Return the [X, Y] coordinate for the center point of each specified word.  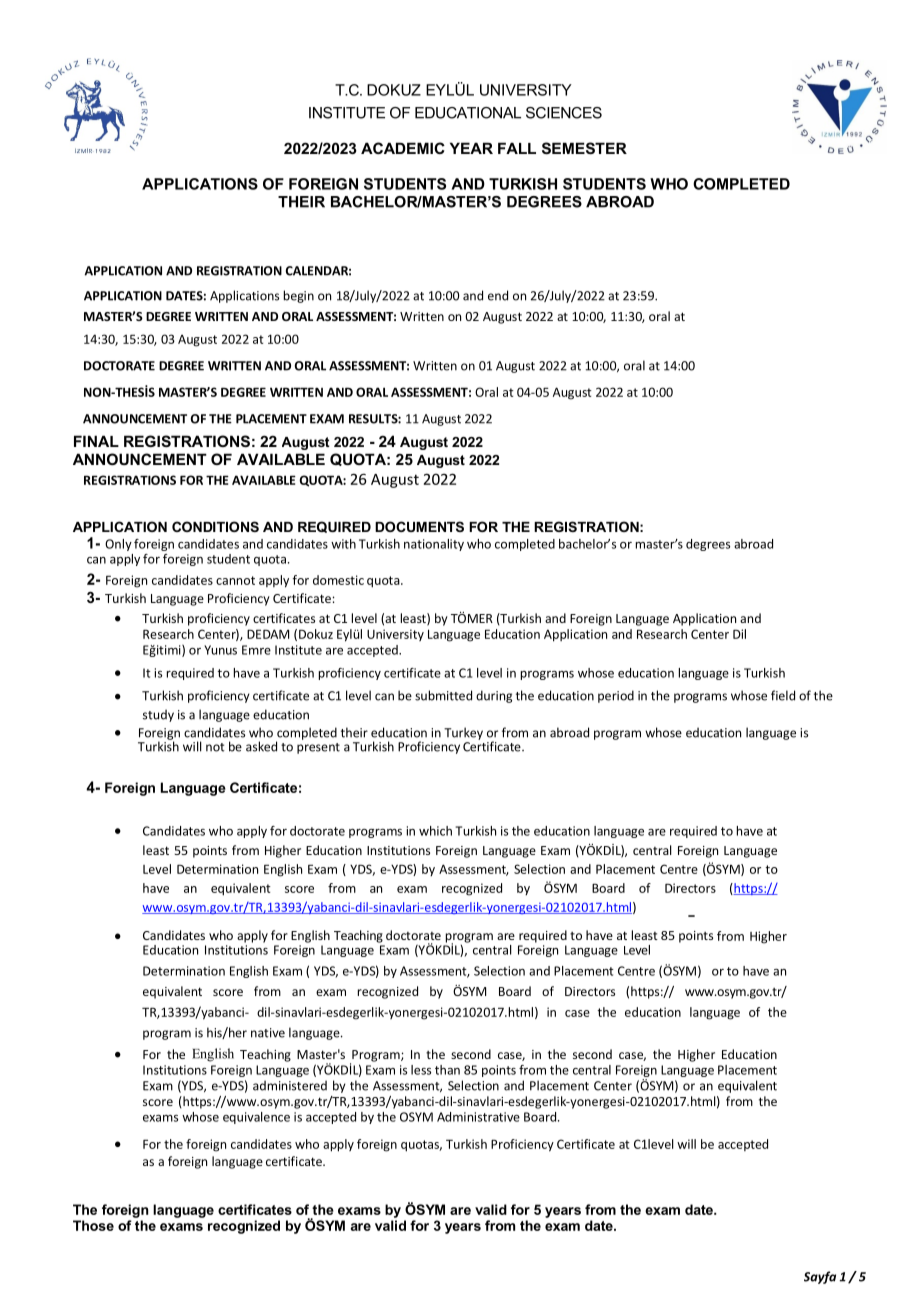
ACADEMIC [403, 148]
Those [93, 1225]
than [447, 1070]
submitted [443, 695]
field [783, 695]
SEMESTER [584, 148]
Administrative [478, 1117]
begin [299, 296]
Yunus [220, 650]
